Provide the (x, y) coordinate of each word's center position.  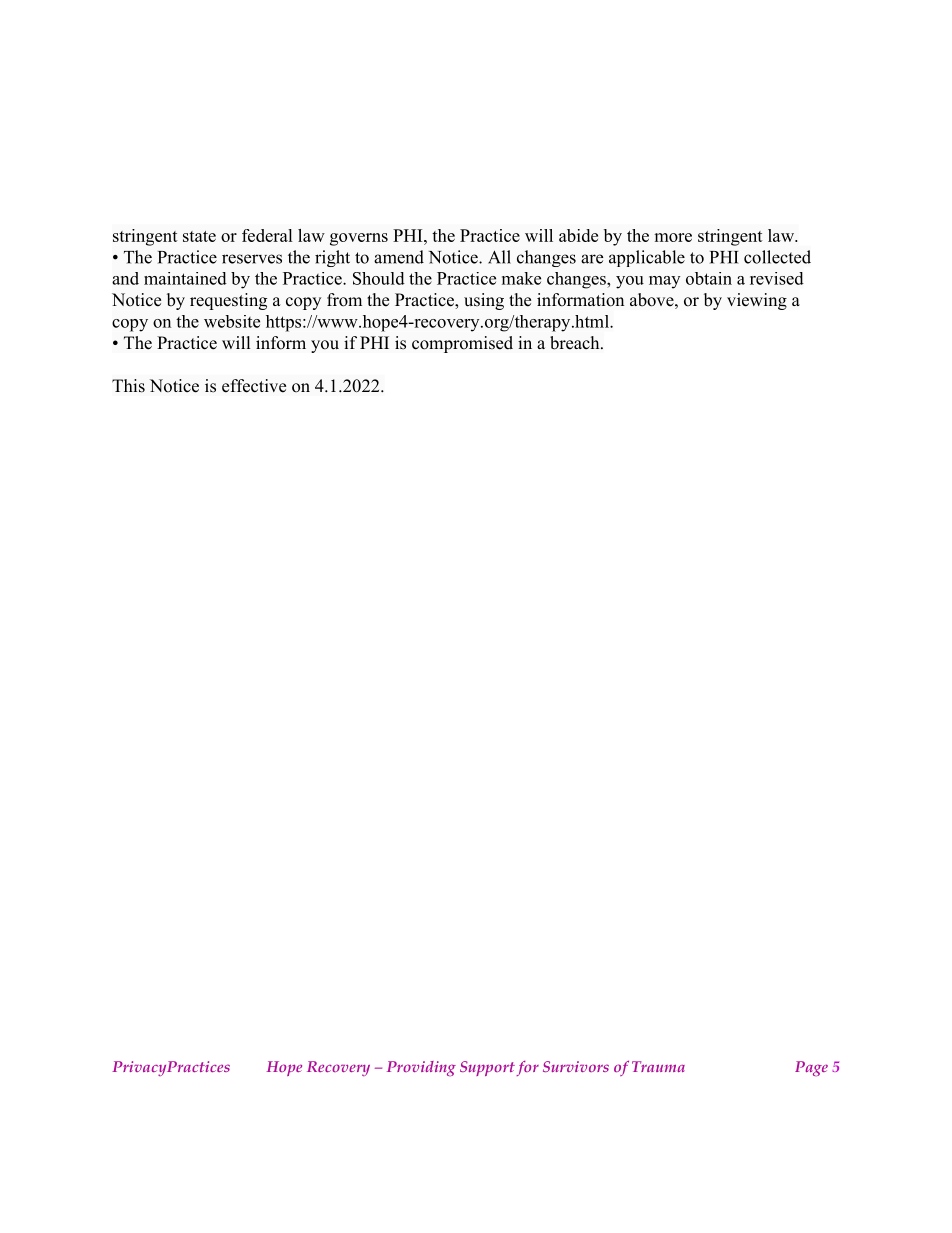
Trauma (658, 1066)
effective (254, 386)
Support (487, 1068)
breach (576, 343)
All (499, 257)
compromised (462, 344)
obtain (709, 278)
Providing (421, 1068)
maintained (185, 278)
